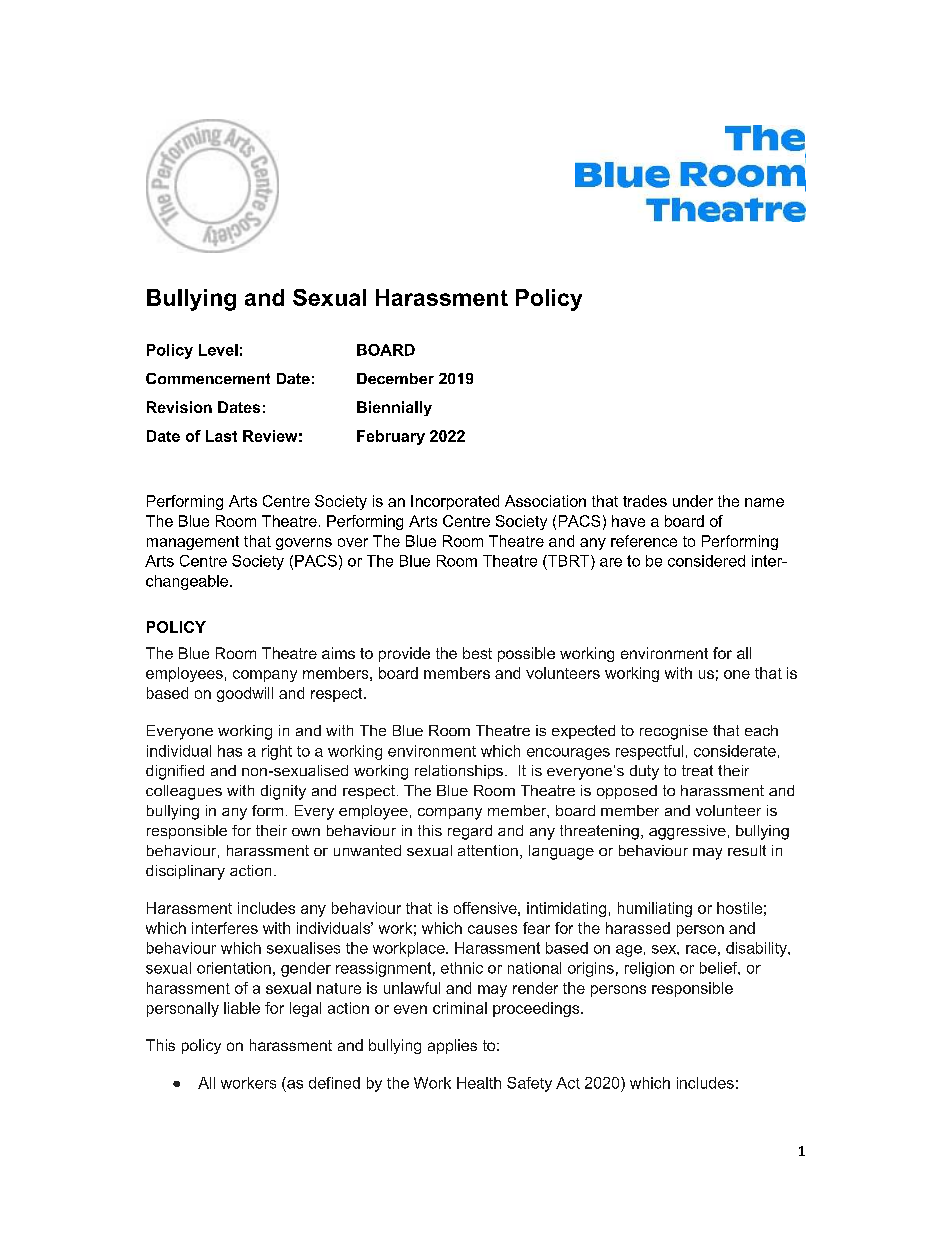 Image resolution: width=952 pixels, height=1233 pixels. Describe the element at coordinates (674, 732) in the image. I see `recognise` at that location.
